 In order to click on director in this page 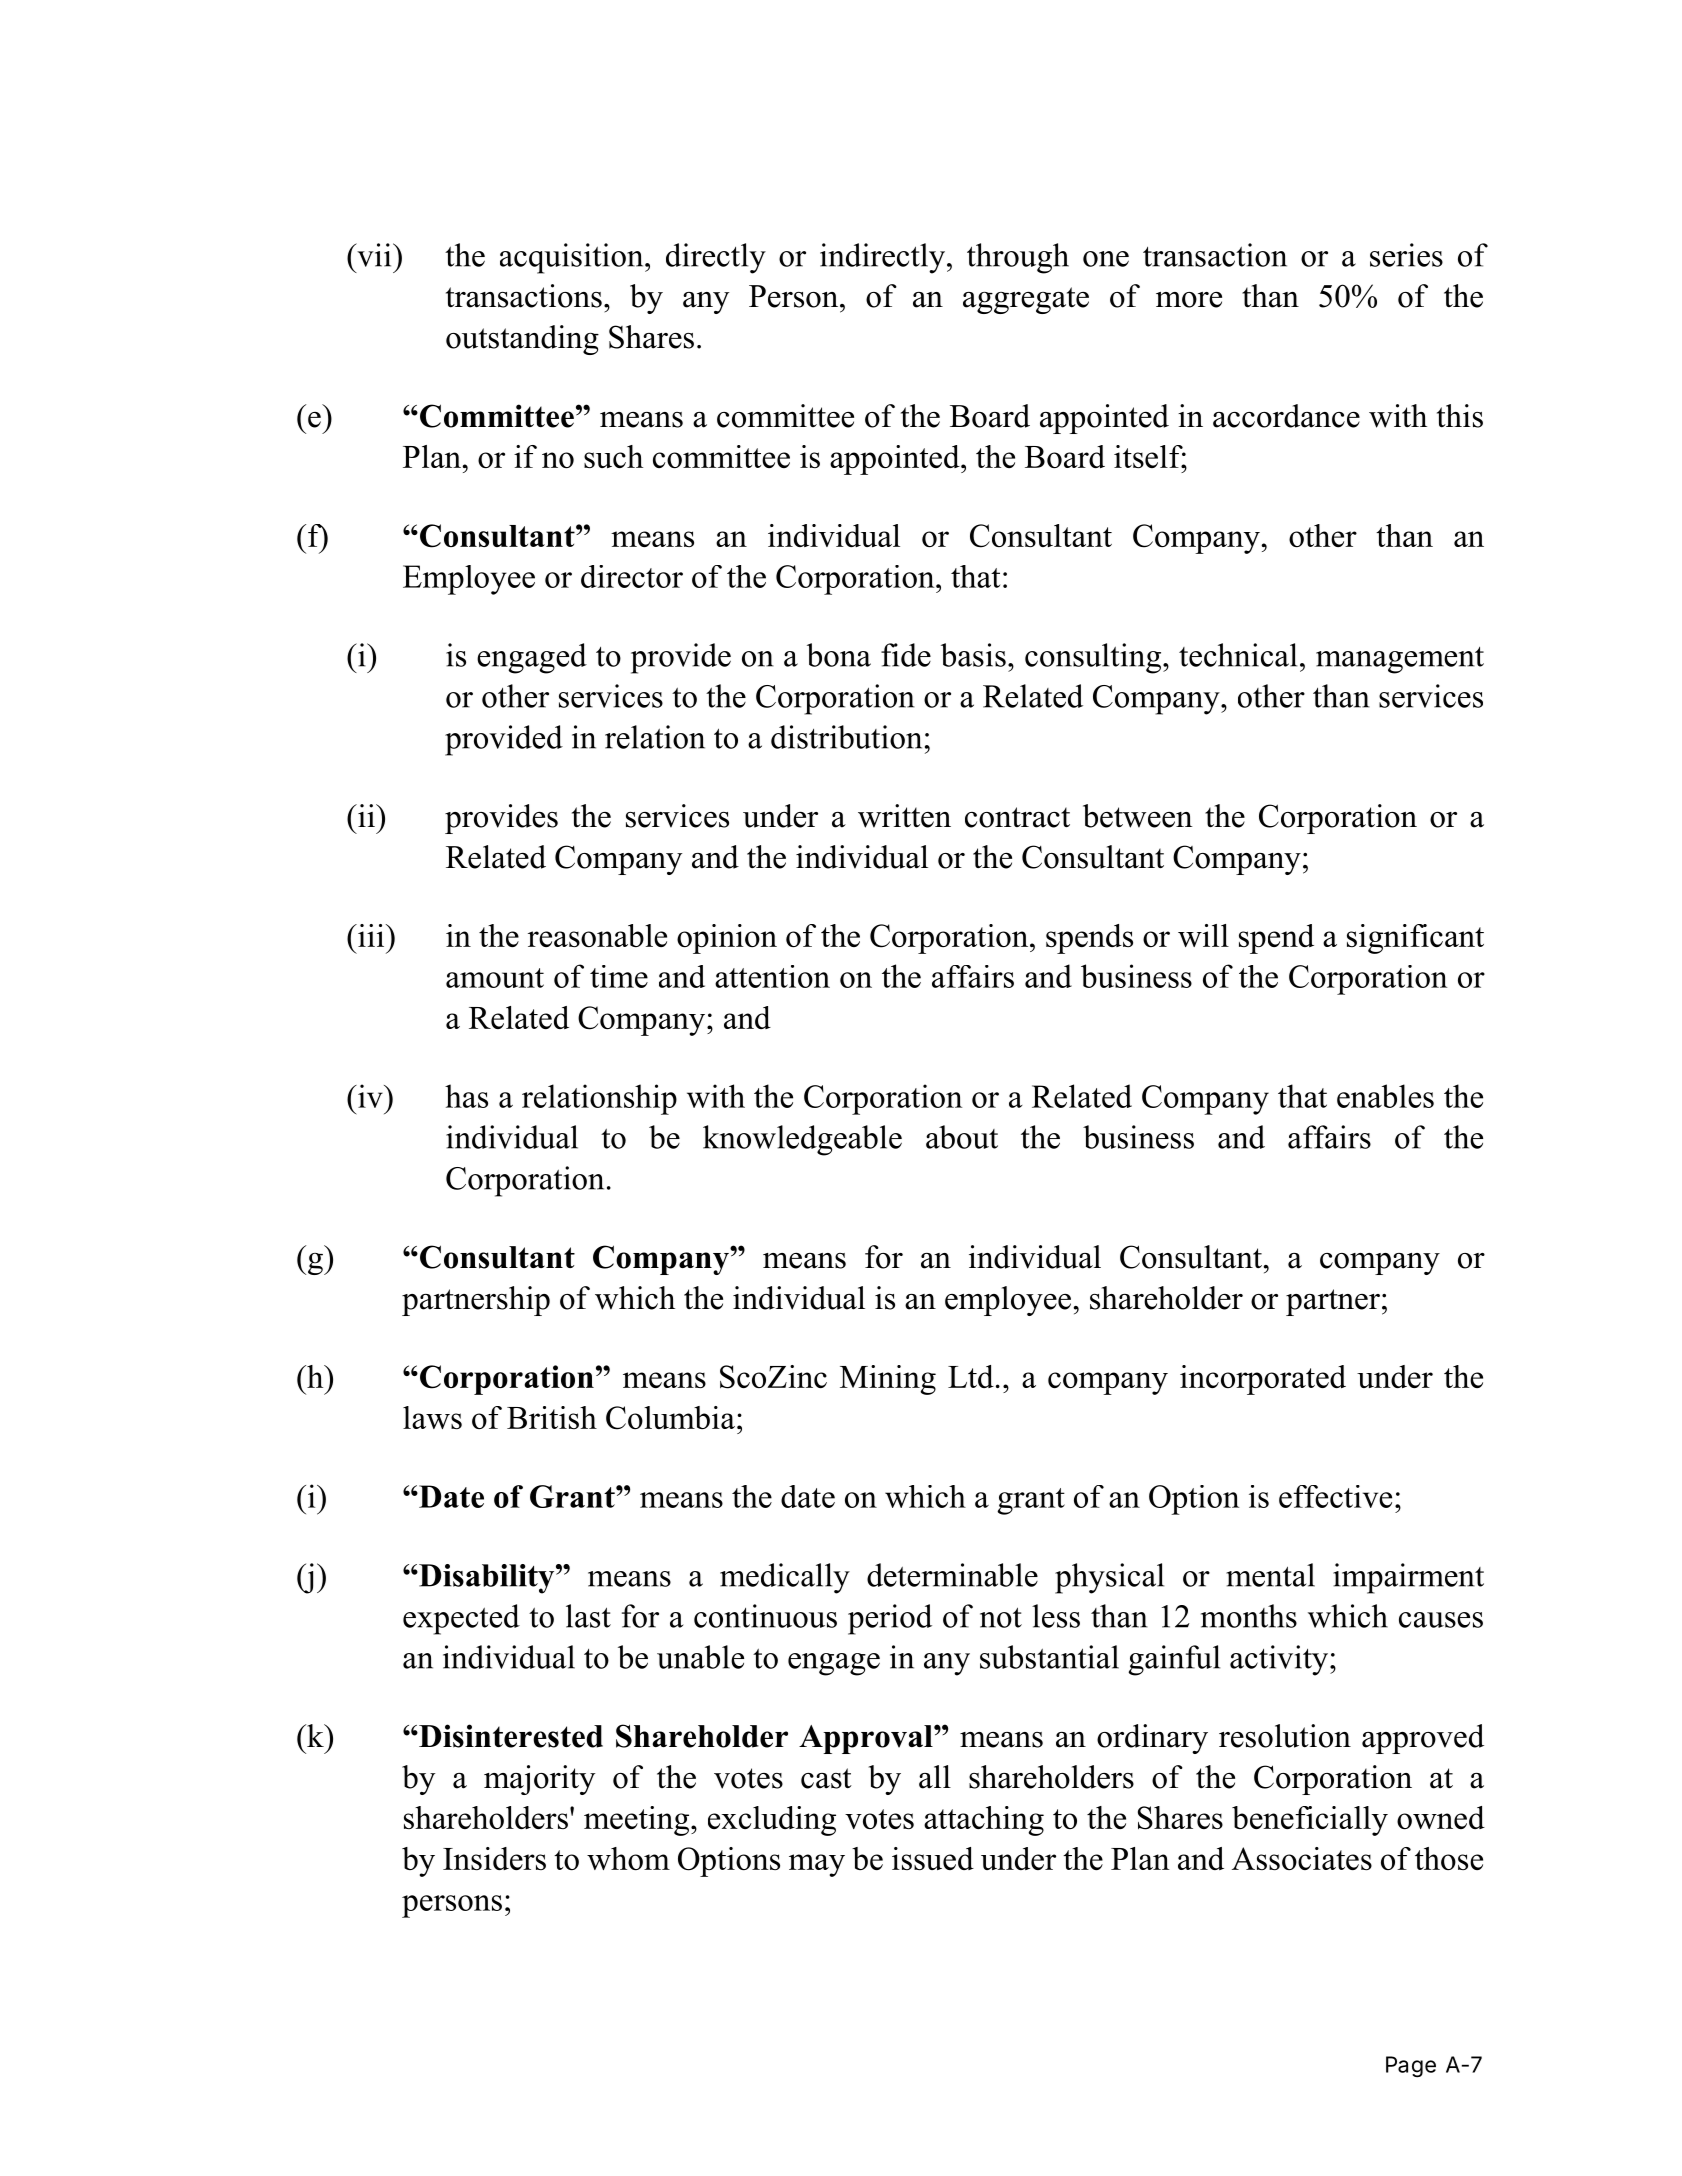, I will do `click(632, 576)`.
